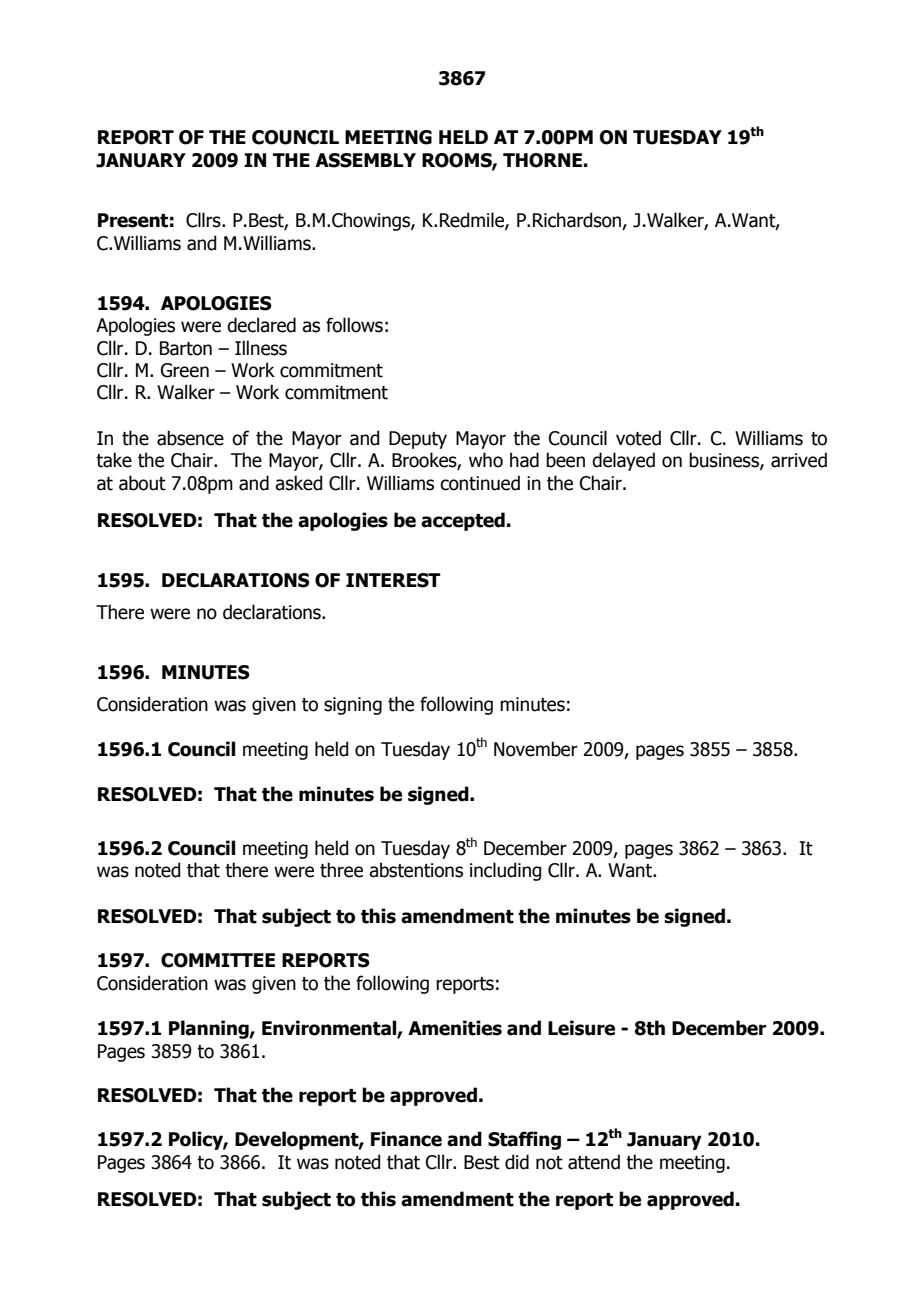 The width and height of the image is (924, 1308). Describe the element at coordinates (341, 870) in the image. I see `three` at that location.
